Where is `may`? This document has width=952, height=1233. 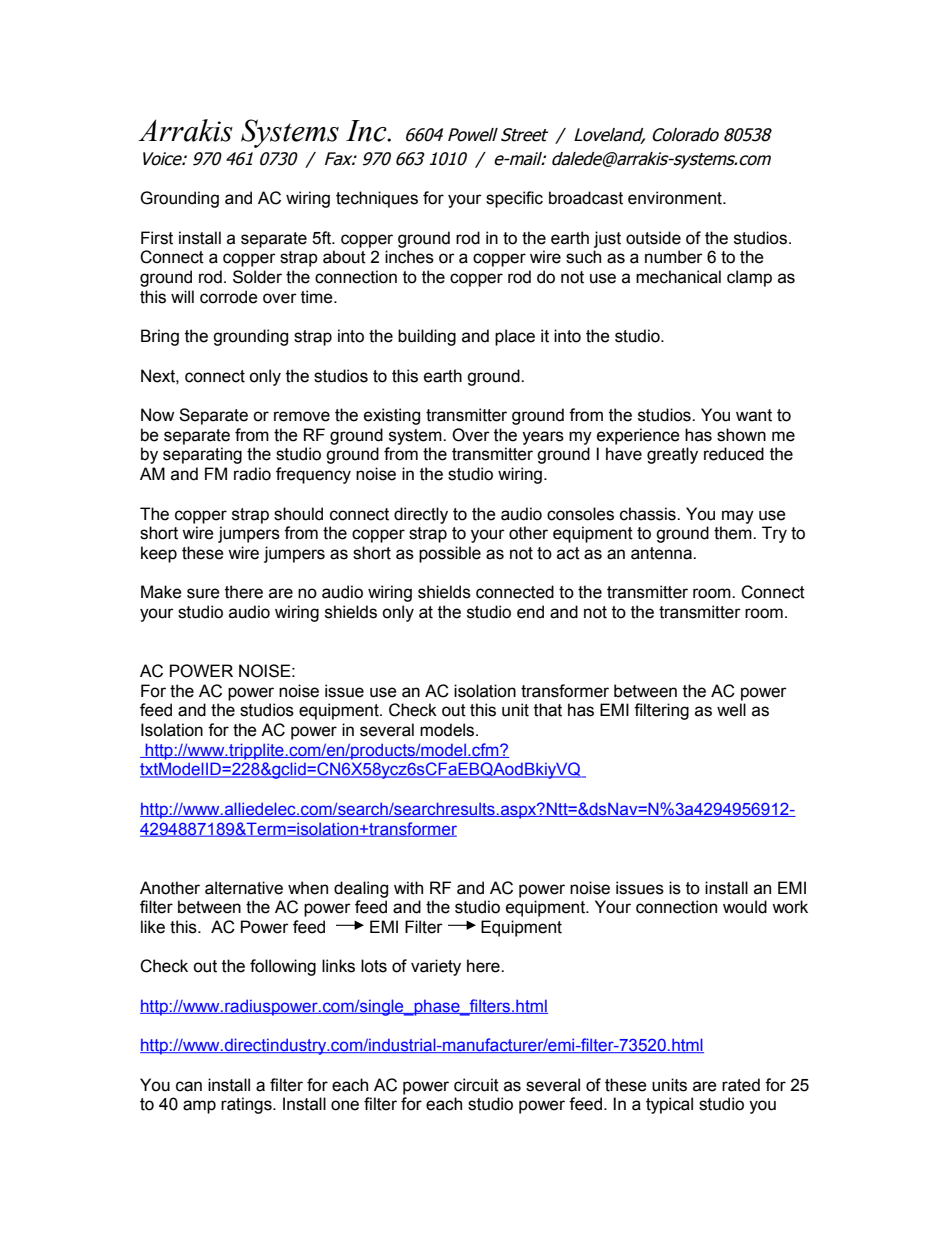 may is located at coordinates (738, 517).
